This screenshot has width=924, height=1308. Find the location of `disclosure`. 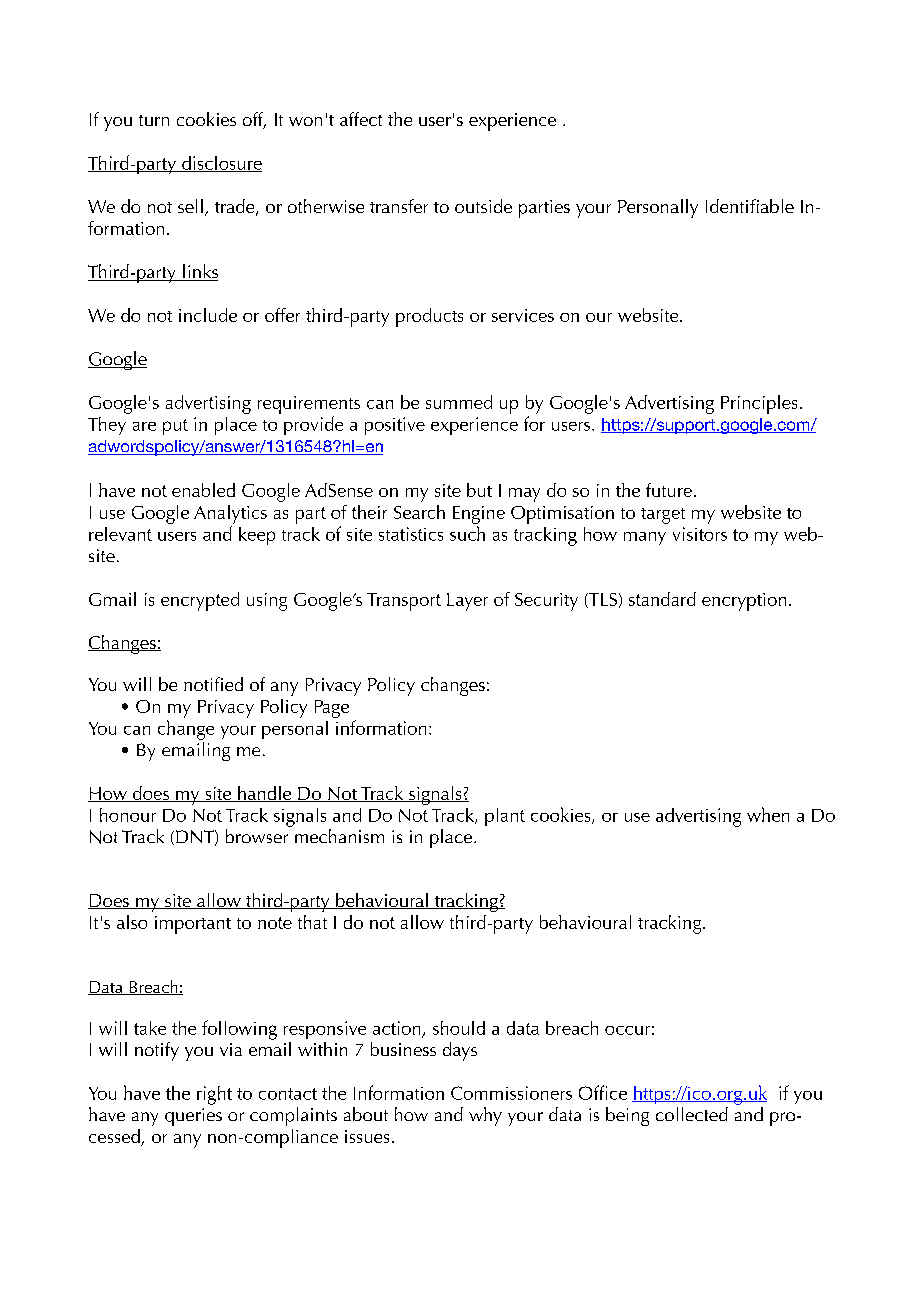

disclosure is located at coordinates (221, 164).
